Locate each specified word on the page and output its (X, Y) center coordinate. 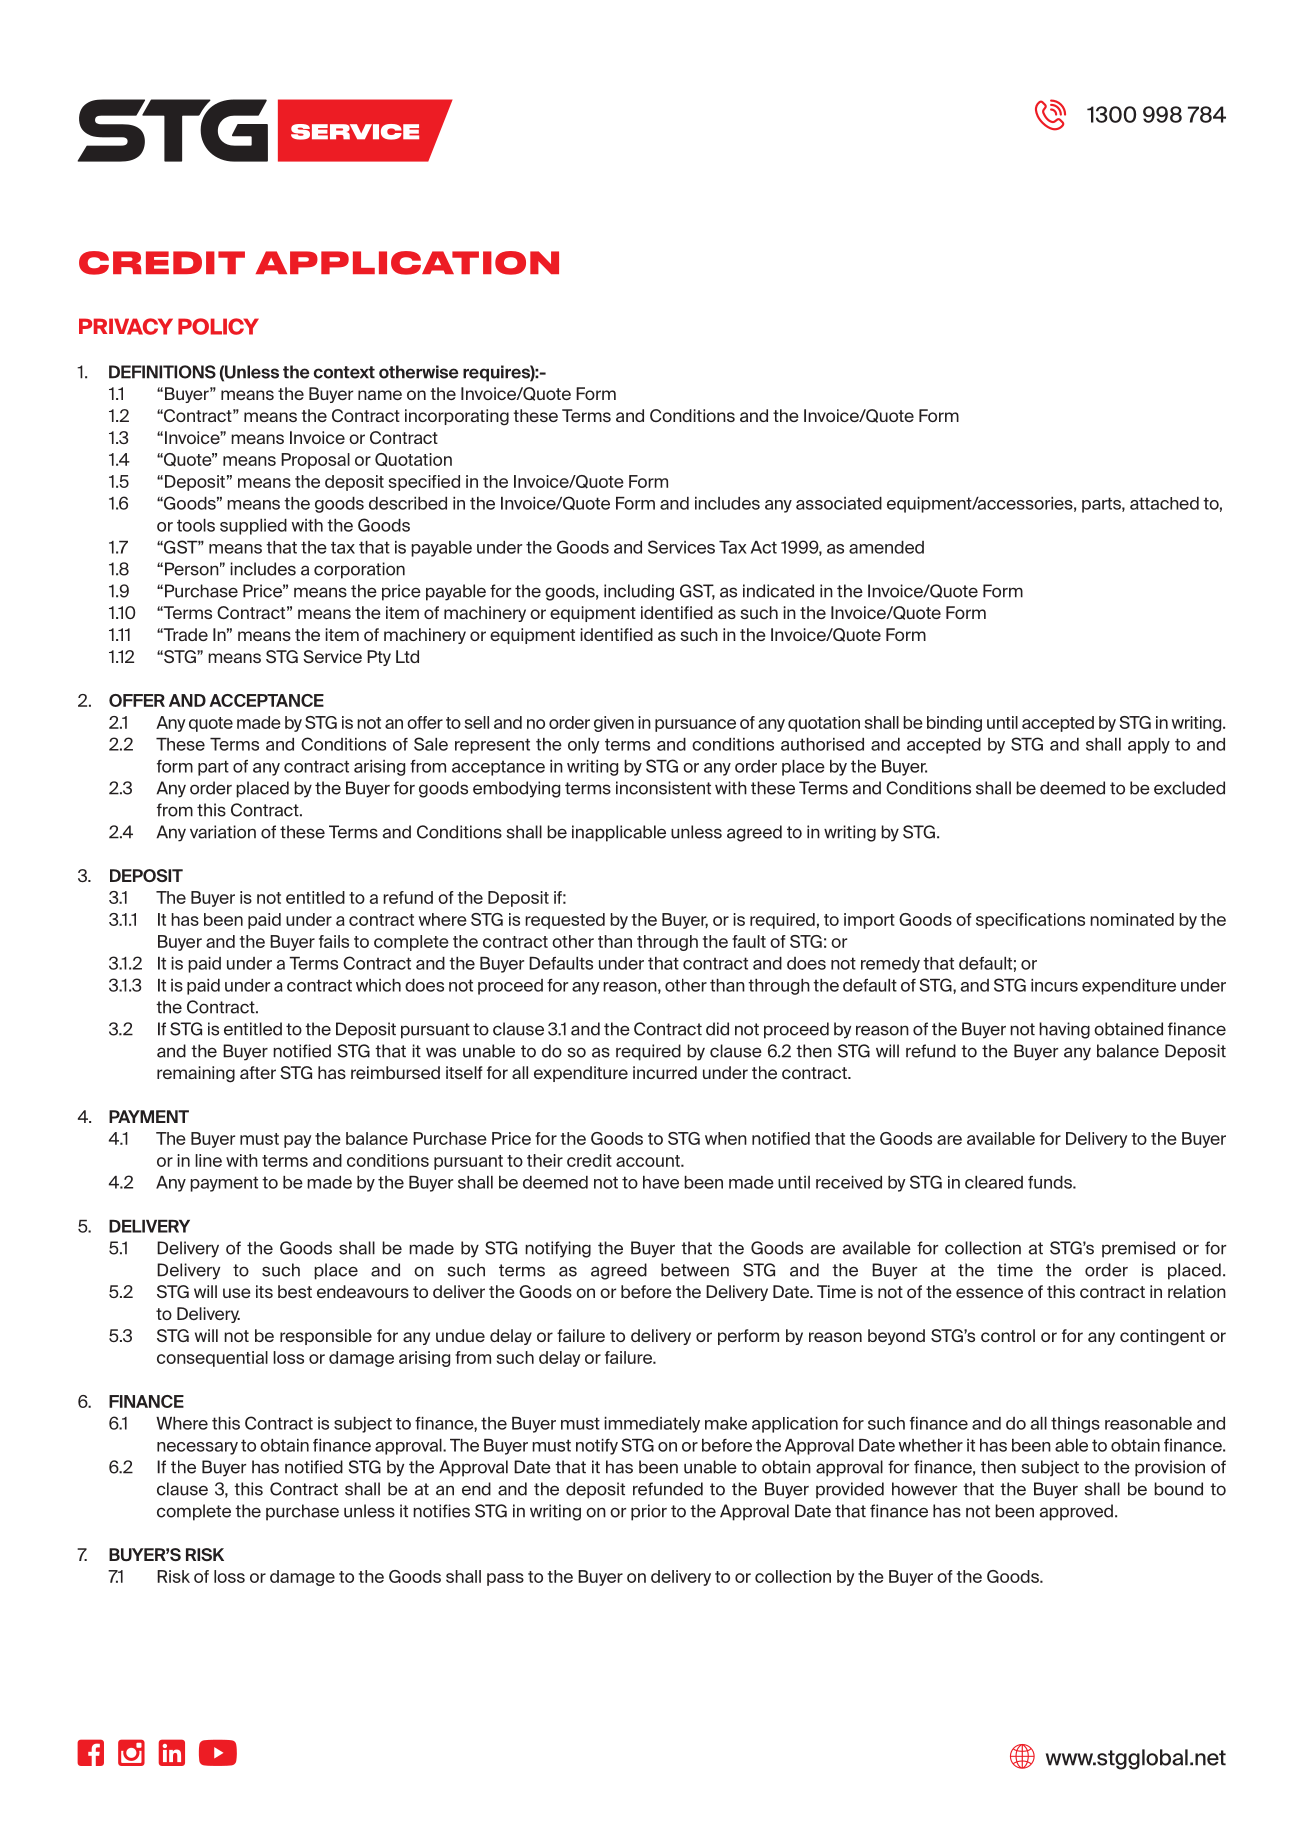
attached (1164, 503)
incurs (1054, 985)
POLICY (218, 326)
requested (565, 921)
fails (334, 941)
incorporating (457, 417)
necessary (197, 1448)
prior (649, 1512)
